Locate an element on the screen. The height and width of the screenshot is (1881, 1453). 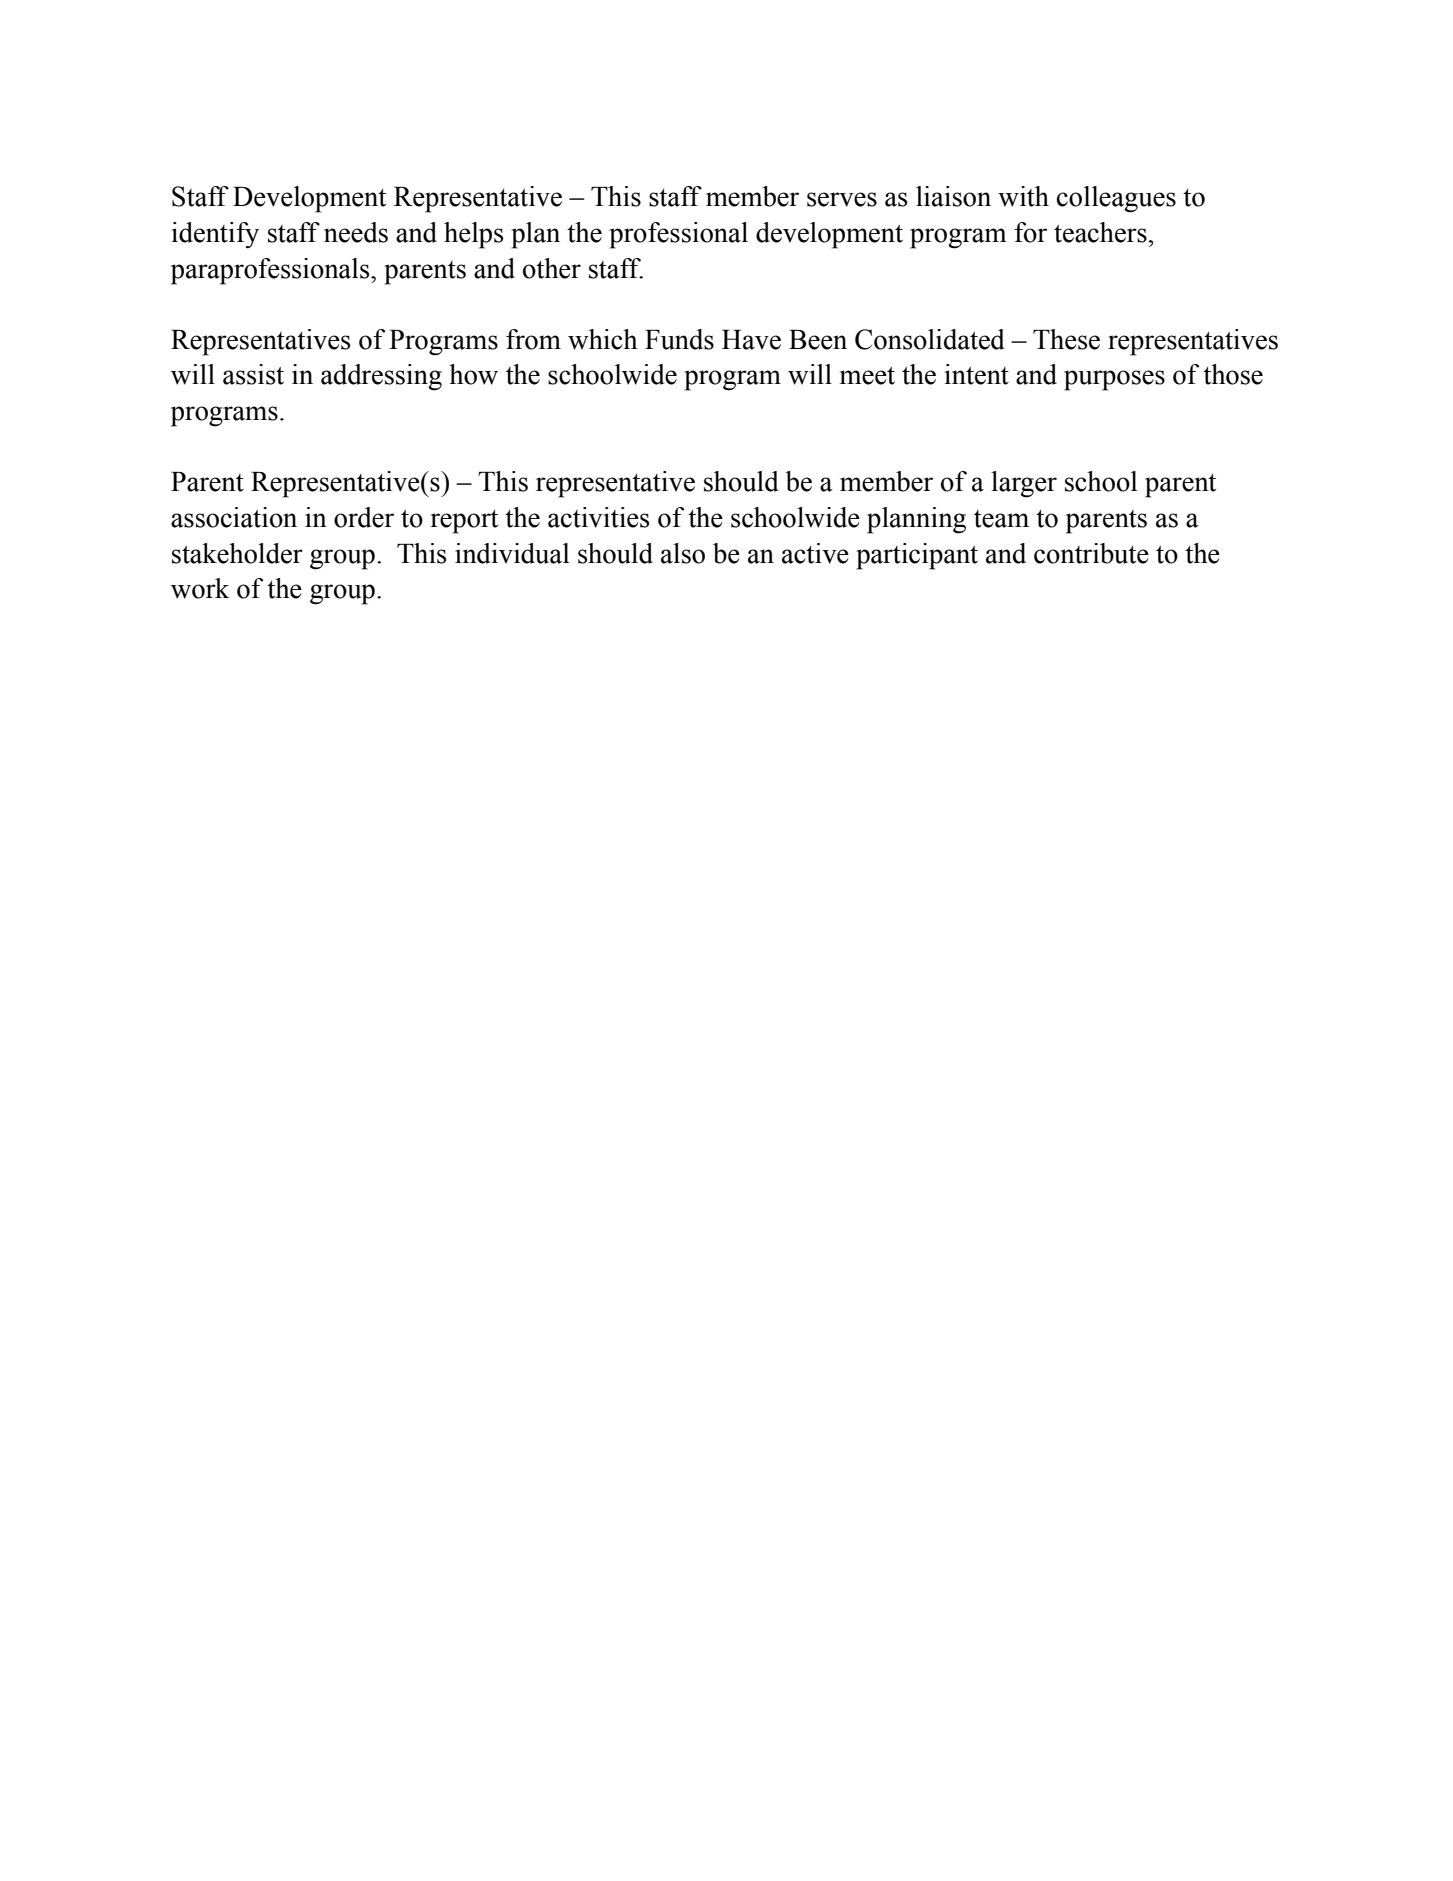
order is located at coordinates (364, 517).
